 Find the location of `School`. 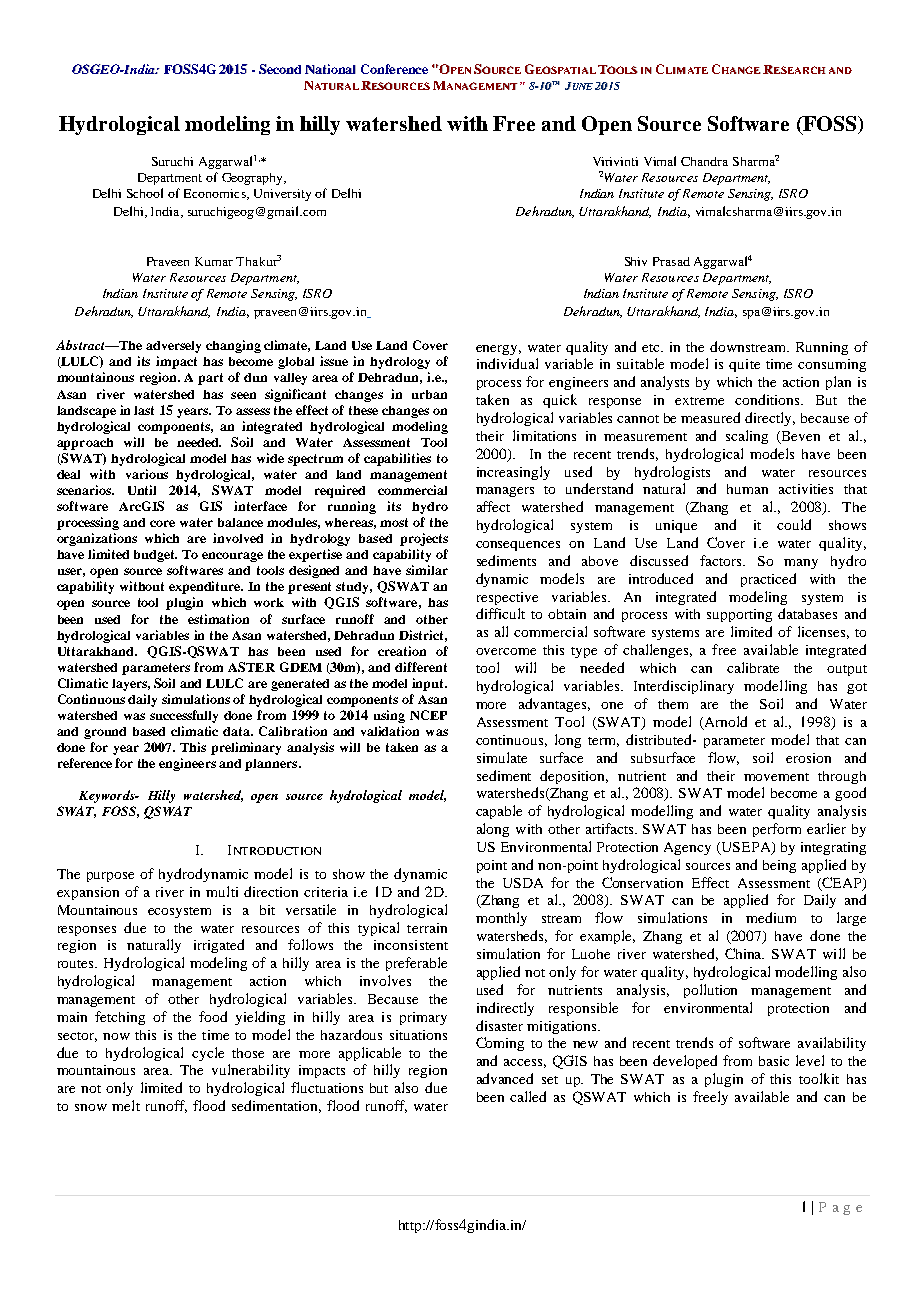

School is located at coordinates (145, 193).
